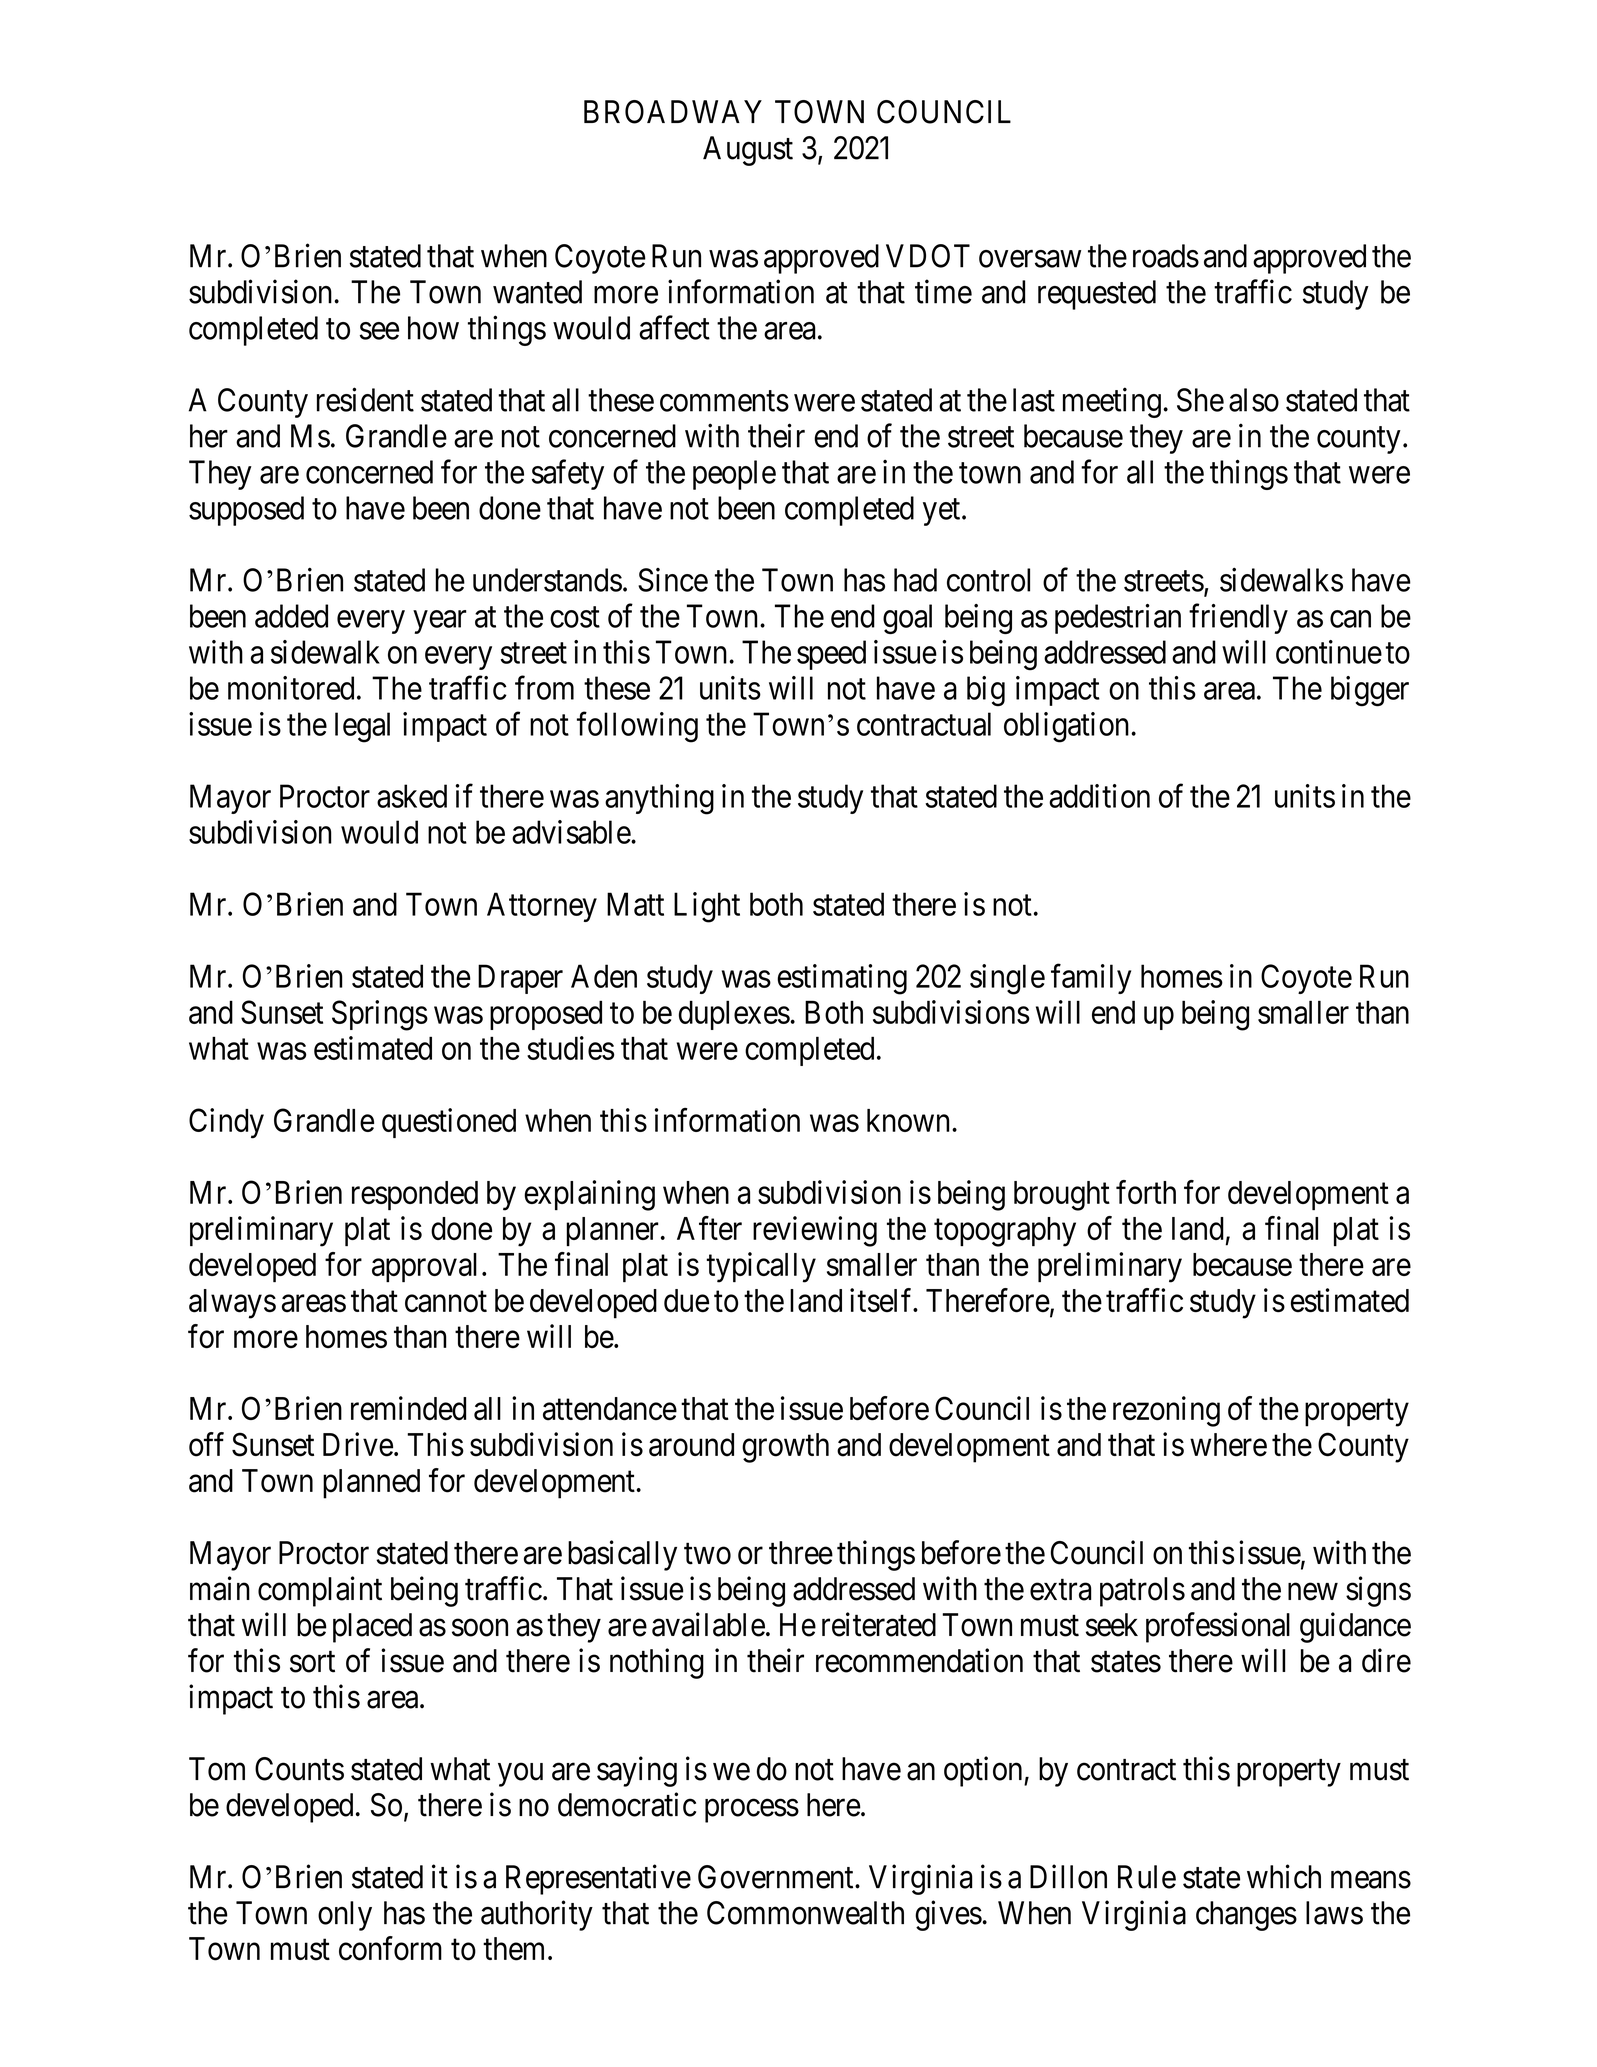 The width and height of the page is (1597, 2067). Describe the element at coordinates (805, 1913) in the page. I see `Commonwealth` at that location.
